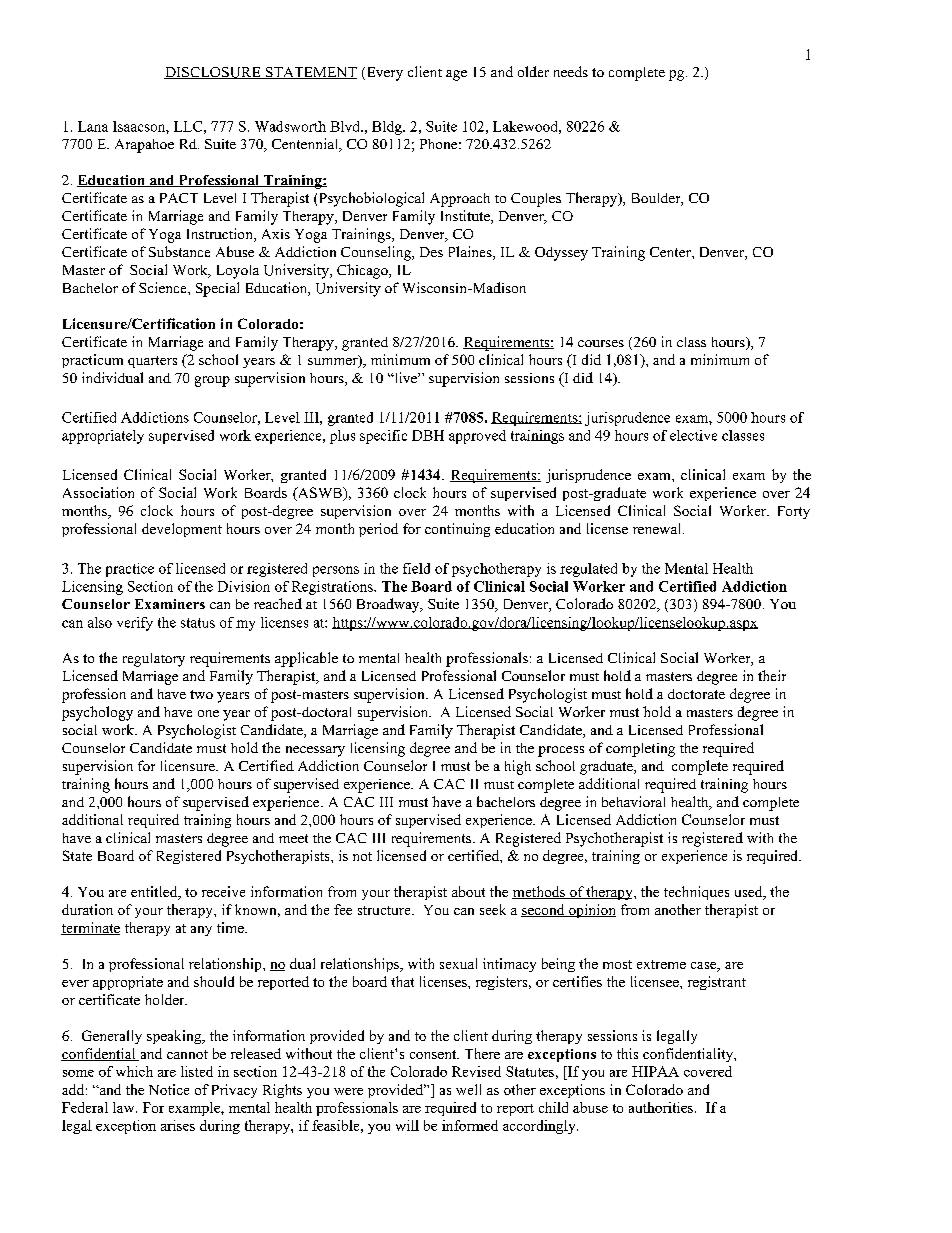  Describe the element at coordinates (658, 528) in the document. I see `renewal` at that location.
